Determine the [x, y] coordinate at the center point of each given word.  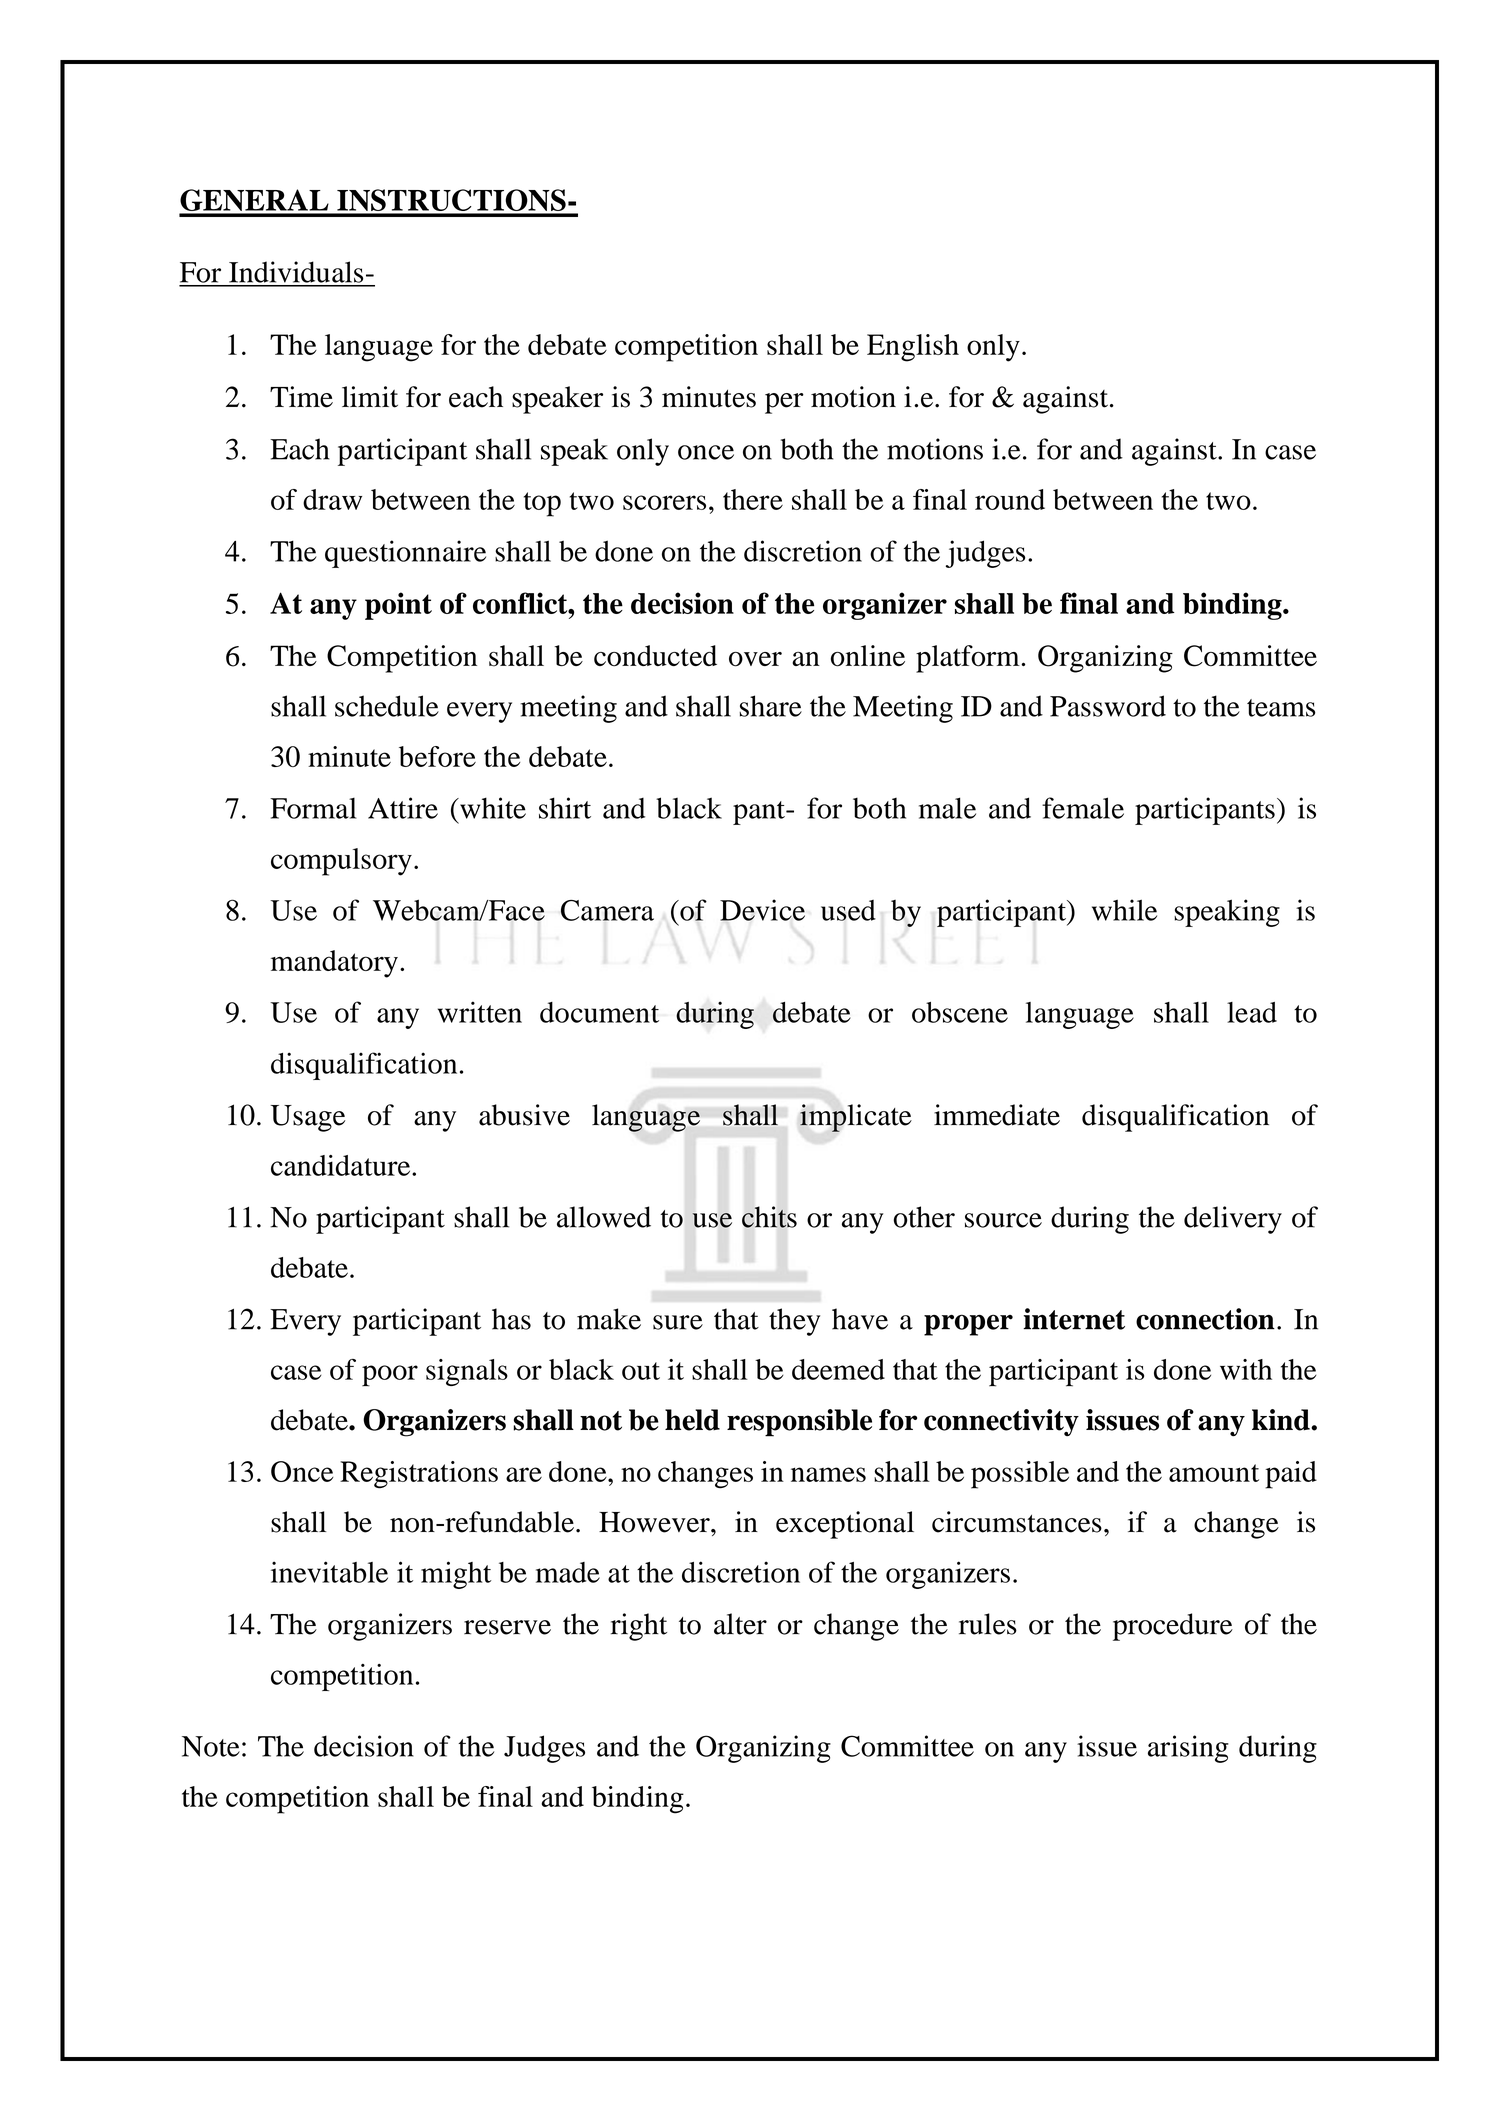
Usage [307, 1118]
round [1010, 499]
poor [390, 1376]
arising [1188, 1749]
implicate [856, 1118]
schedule [387, 706]
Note [211, 1746]
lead [1252, 1012]
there [753, 499]
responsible [799, 1423]
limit [370, 397]
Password [1108, 706]
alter [740, 1624]
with [1246, 1369]
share [770, 706]
